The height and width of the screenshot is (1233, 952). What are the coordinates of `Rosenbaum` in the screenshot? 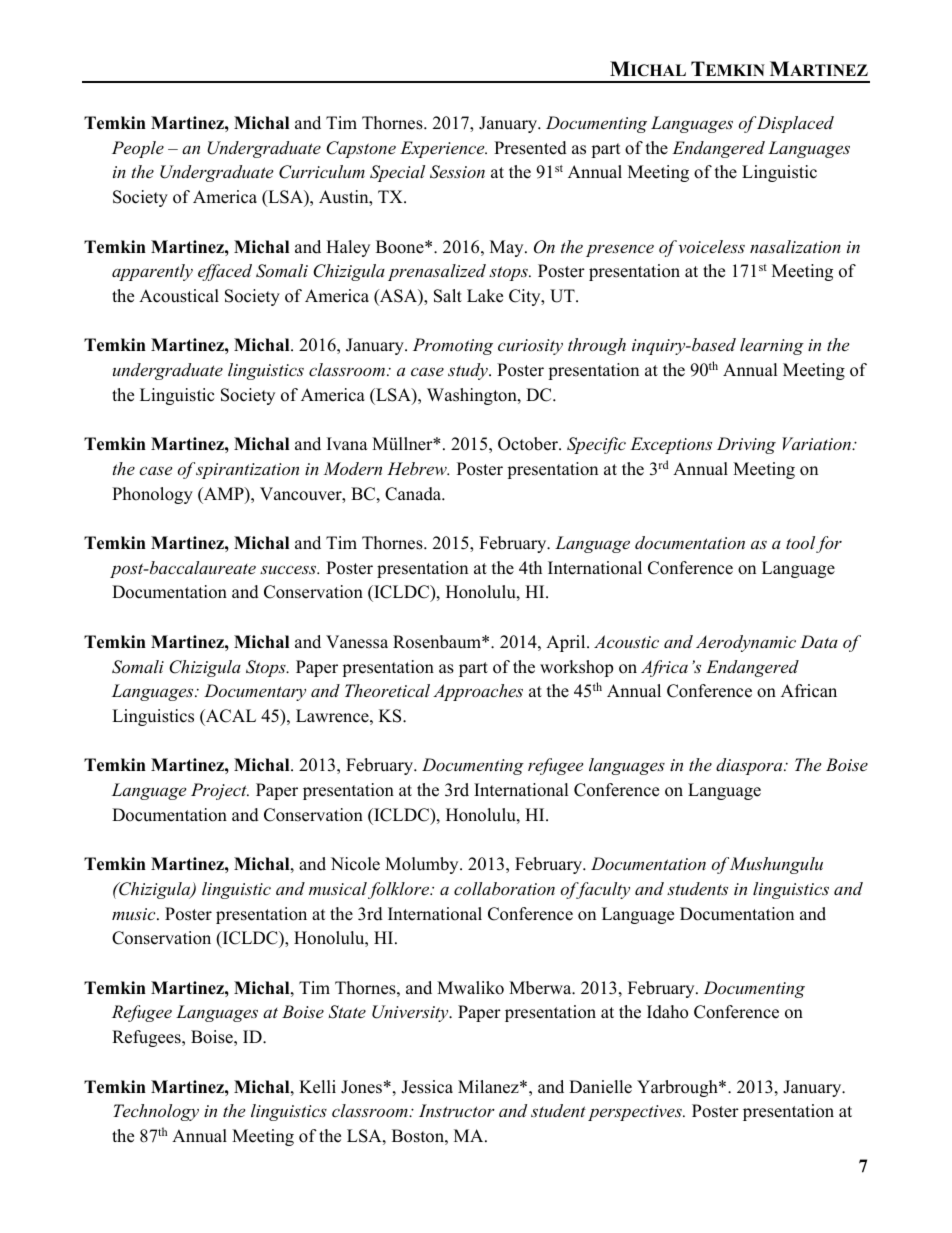 It's located at (438, 642).
